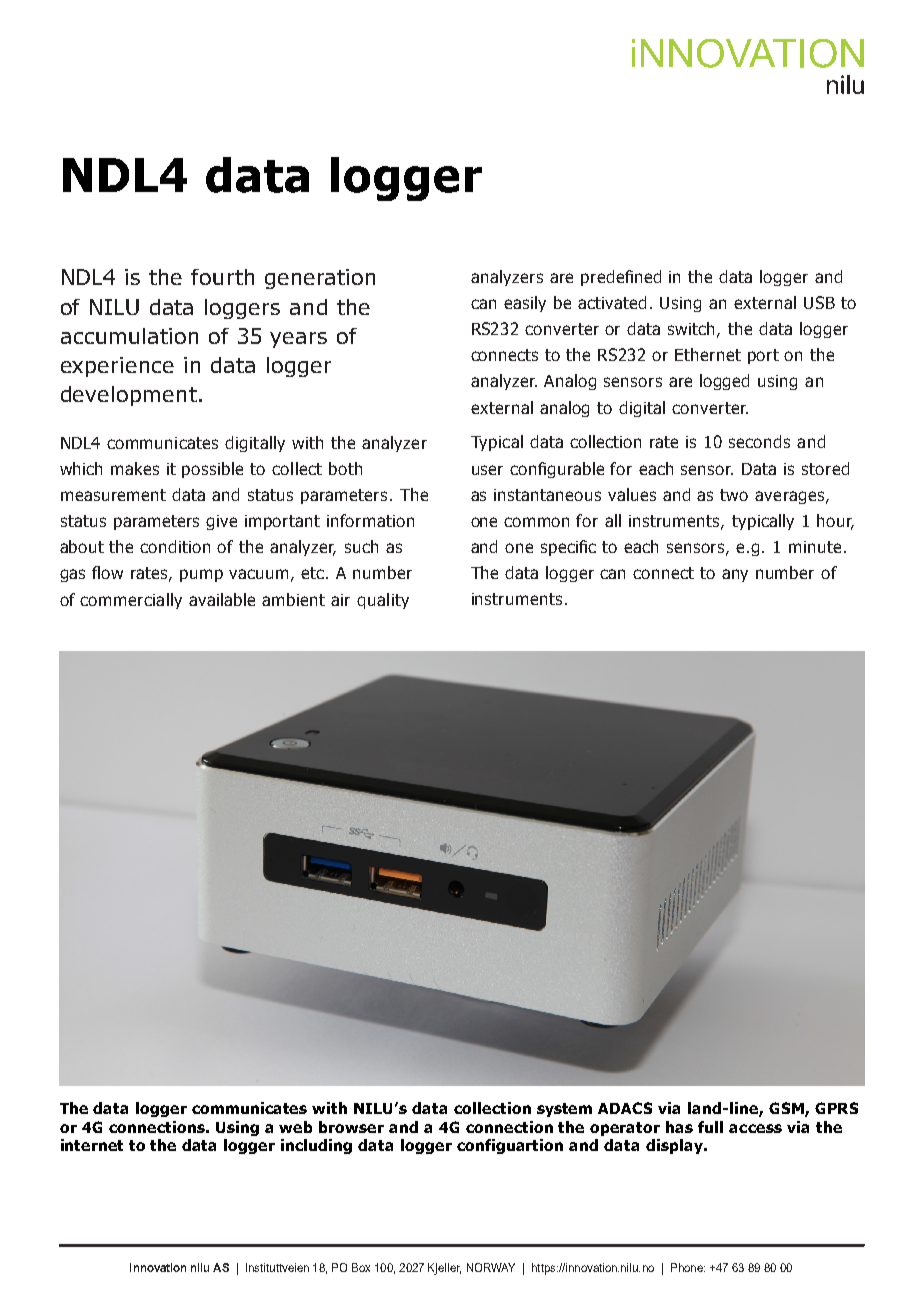  What do you see at coordinates (383, 601) in the page?
I see `quality` at bounding box center [383, 601].
